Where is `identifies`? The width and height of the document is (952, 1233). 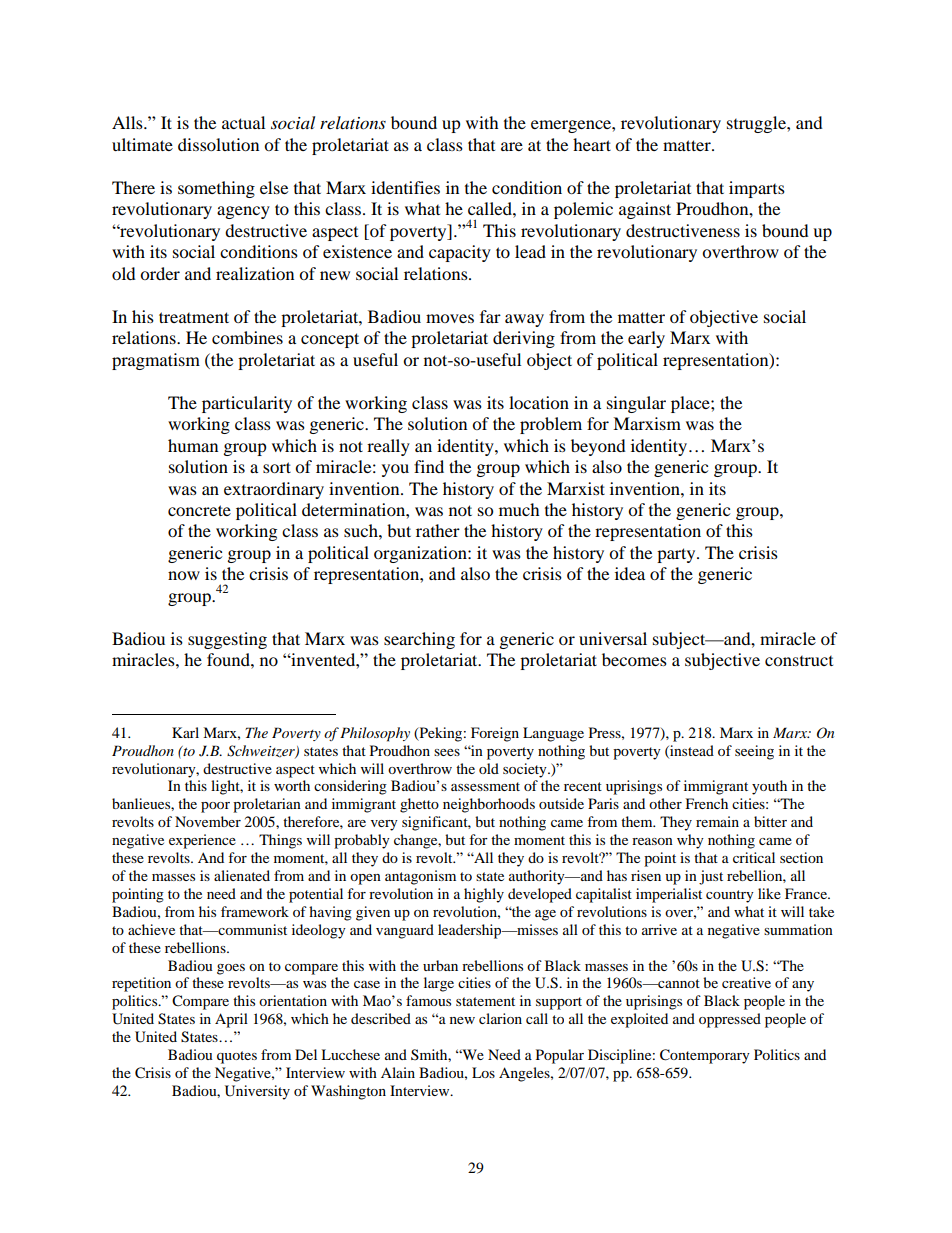 identifies is located at coordinates (405, 187).
